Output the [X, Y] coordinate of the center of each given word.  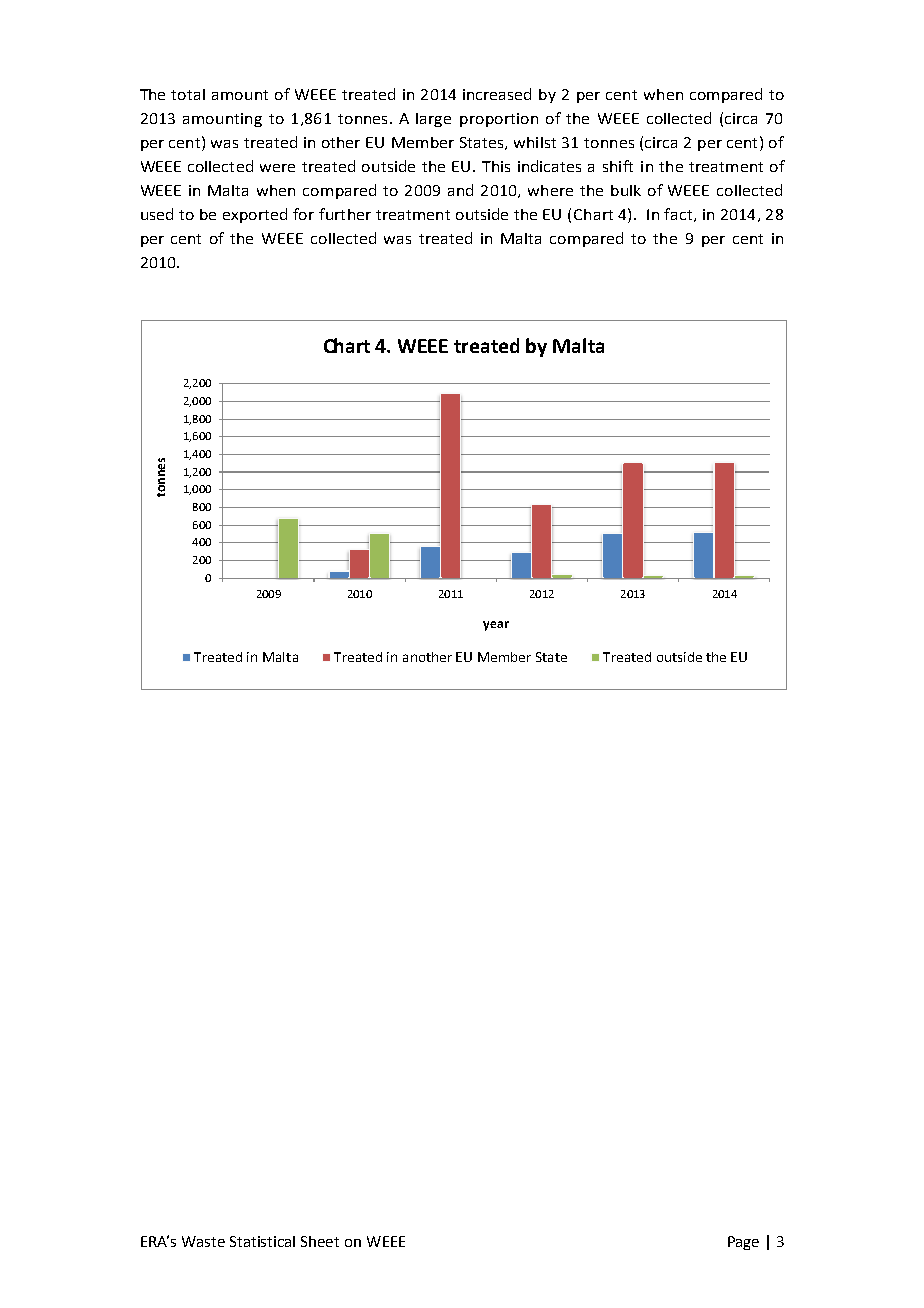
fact [679, 215]
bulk [626, 190]
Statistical [262, 1241]
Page [743, 1243]
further [345, 214]
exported [255, 215]
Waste [203, 1241]
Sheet [320, 1241]
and [460, 190]
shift [618, 166]
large [433, 120]
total [188, 94]
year [496, 626]
